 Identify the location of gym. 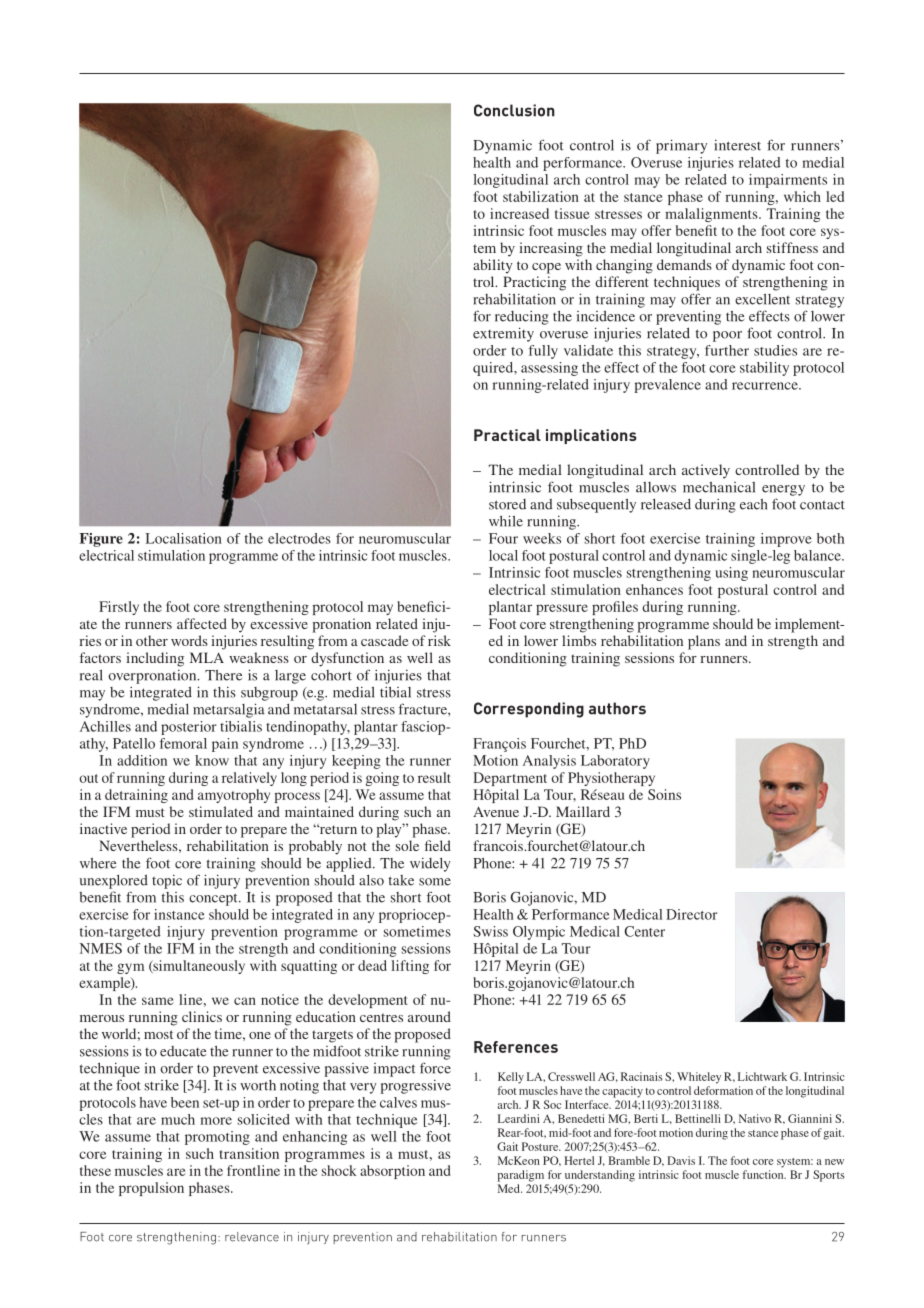
(130, 968).
